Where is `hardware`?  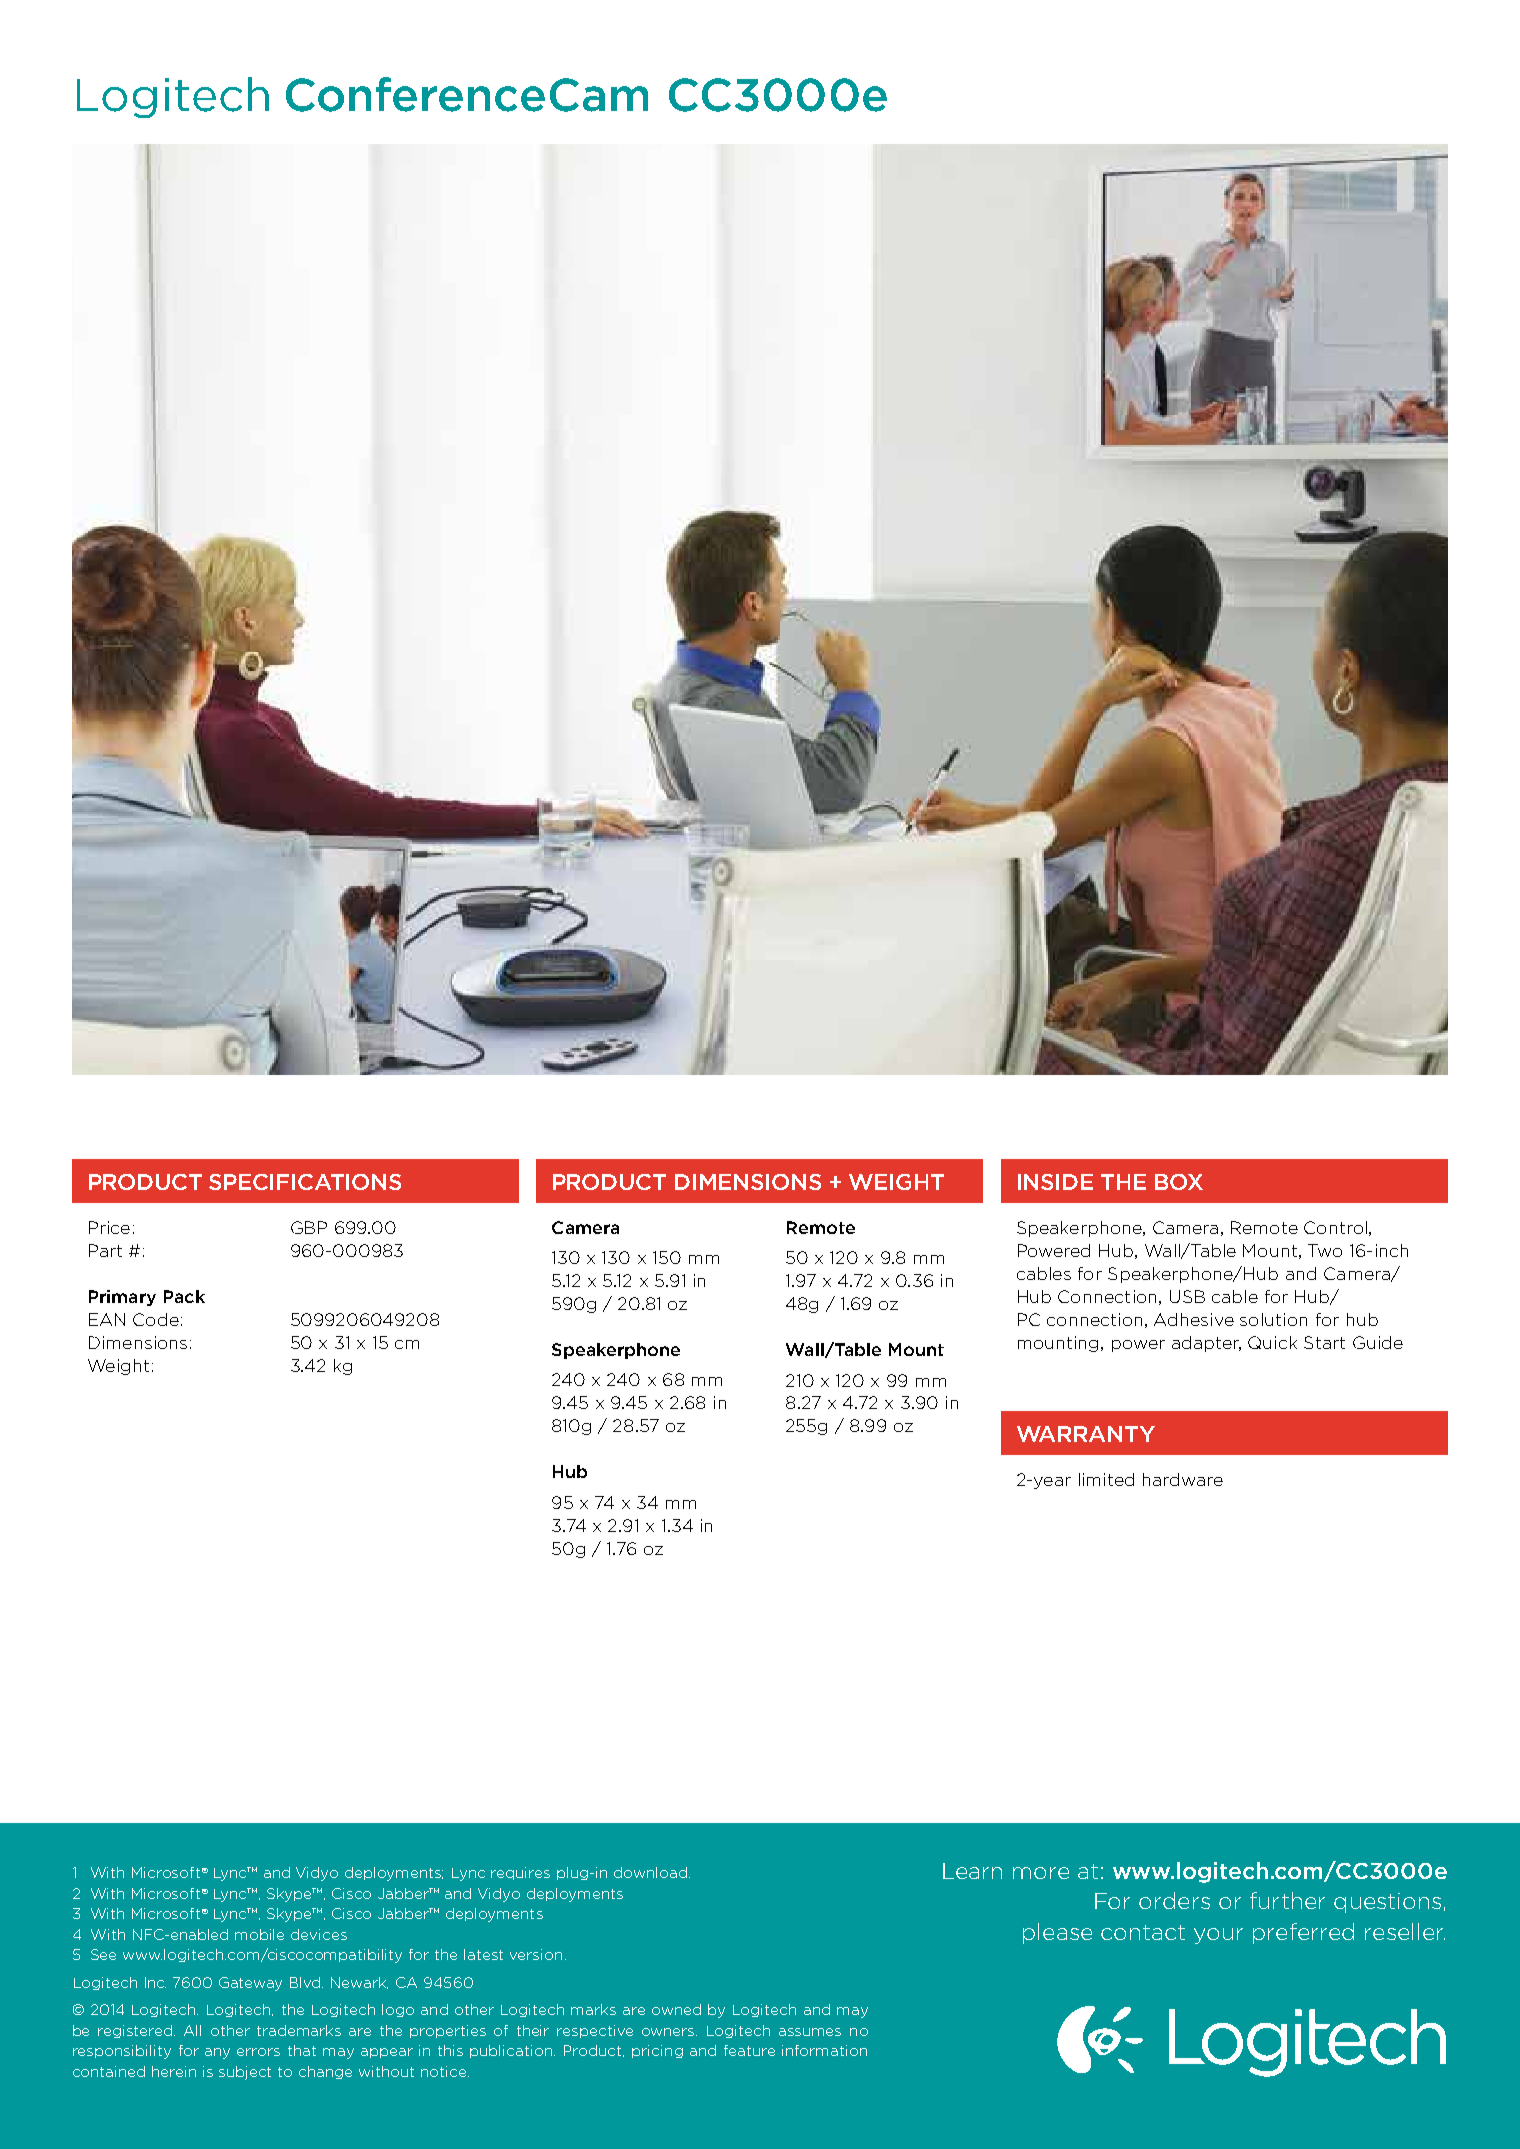
hardware is located at coordinates (1183, 1479).
